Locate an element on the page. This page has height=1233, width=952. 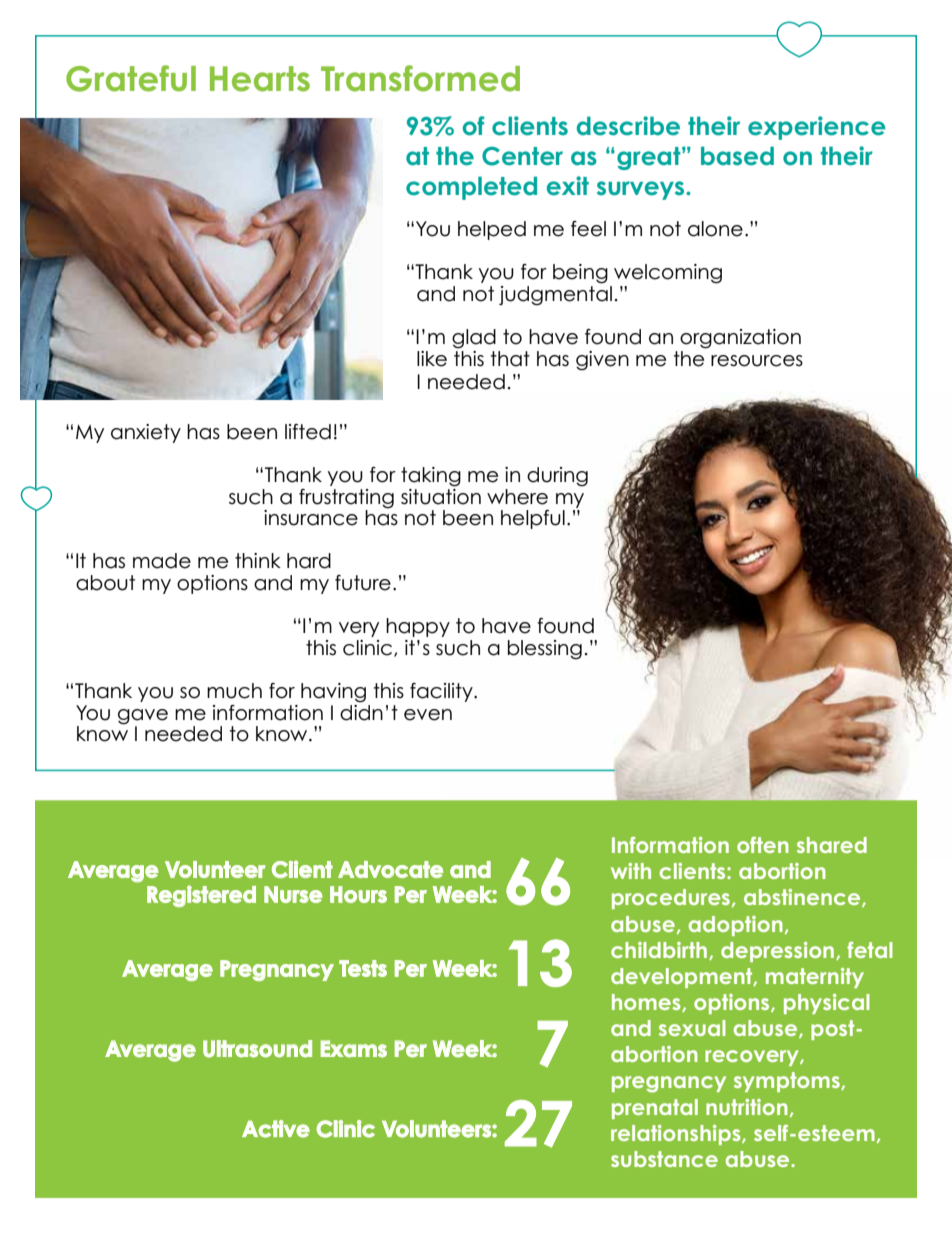
experience is located at coordinates (817, 128).
